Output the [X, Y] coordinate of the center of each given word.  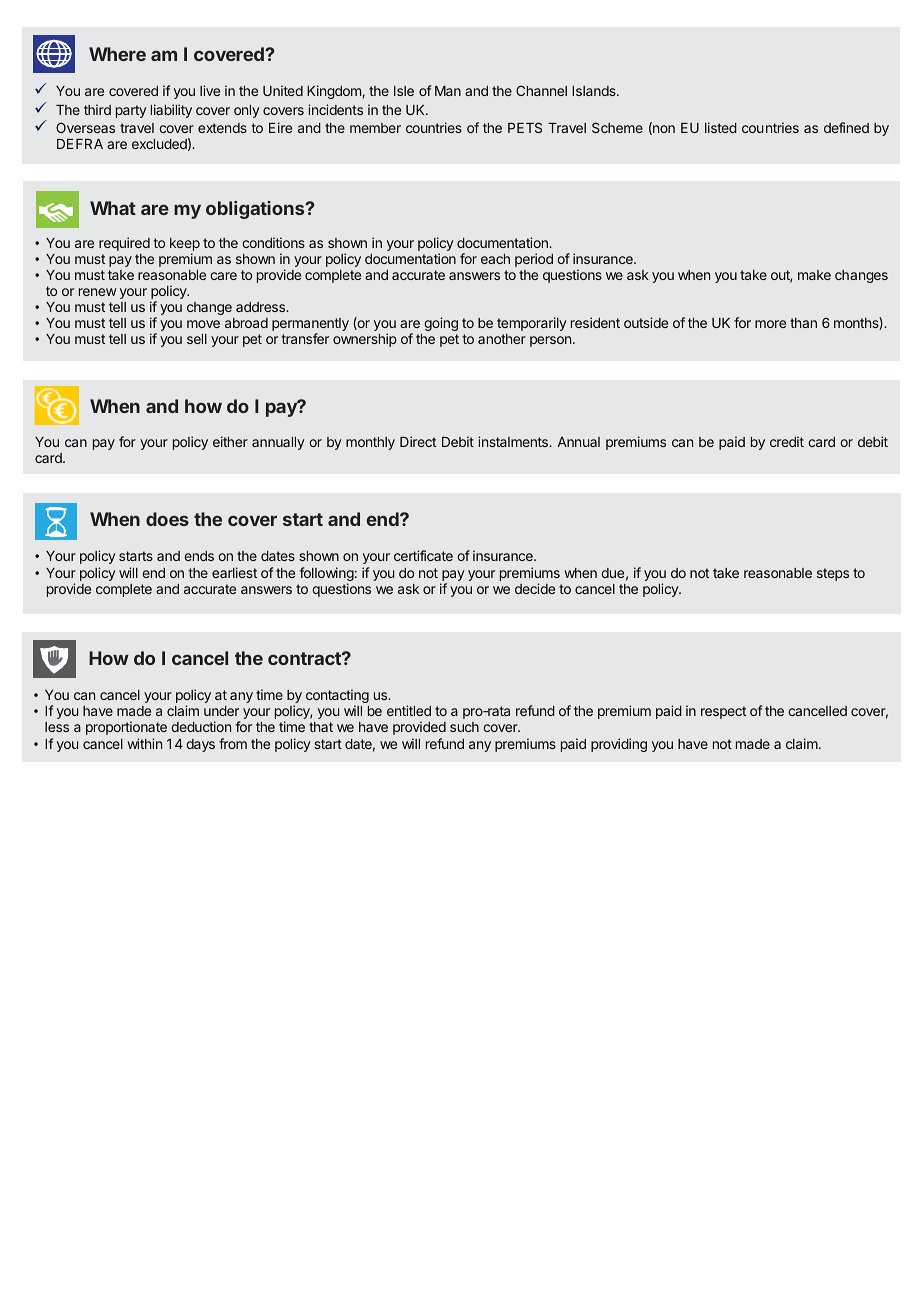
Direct [418, 441]
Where [117, 54]
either [230, 441]
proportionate [126, 728]
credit [787, 441]
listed [721, 127]
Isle [404, 91]
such [464, 727]
